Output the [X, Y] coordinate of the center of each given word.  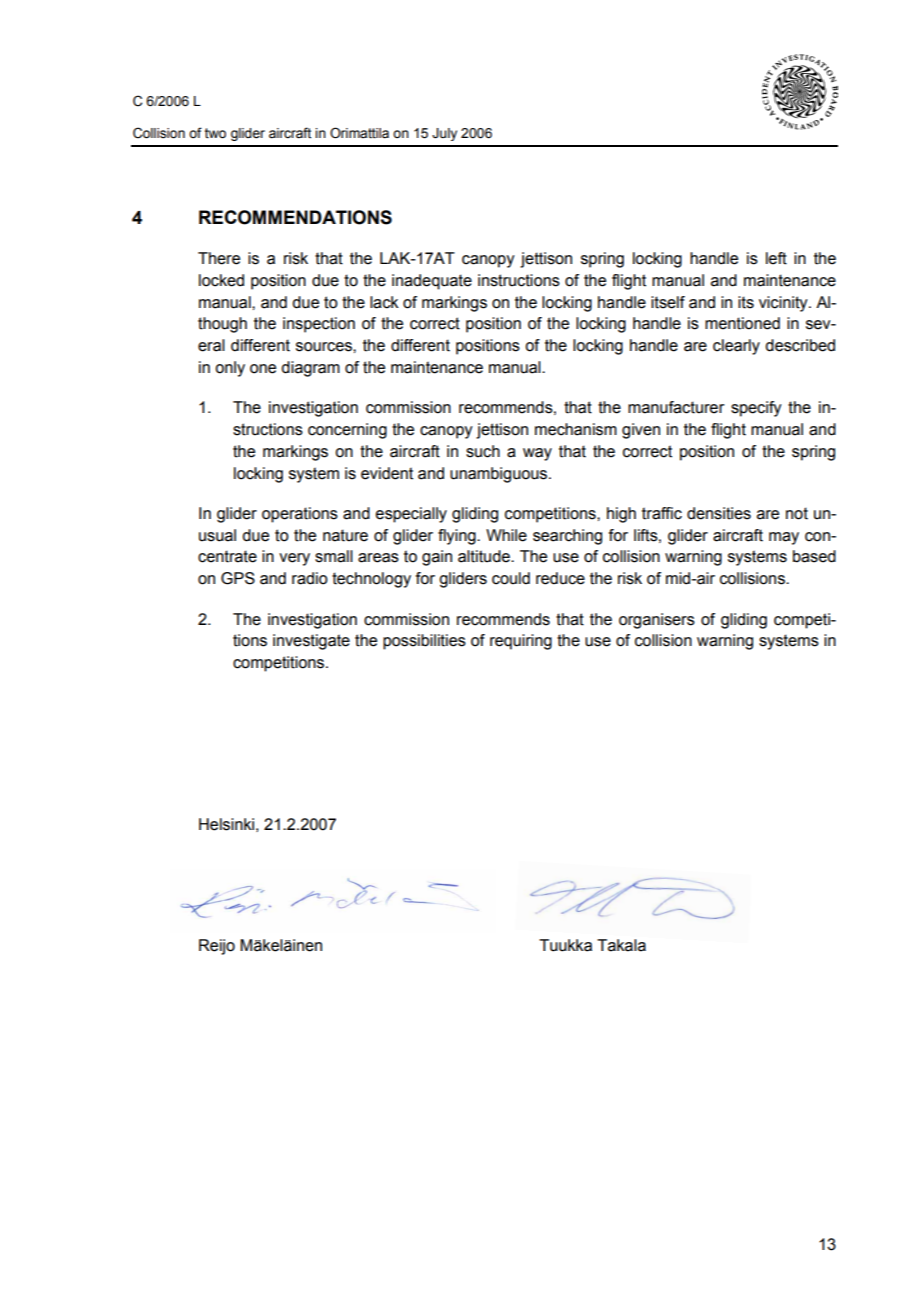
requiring [521, 642]
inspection [319, 325]
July [444, 134]
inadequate [432, 282]
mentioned [742, 323]
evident [387, 473]
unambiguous [500, 475]
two [215, 133]
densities [719, 513]
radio [310, 578]
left [776, 258]
